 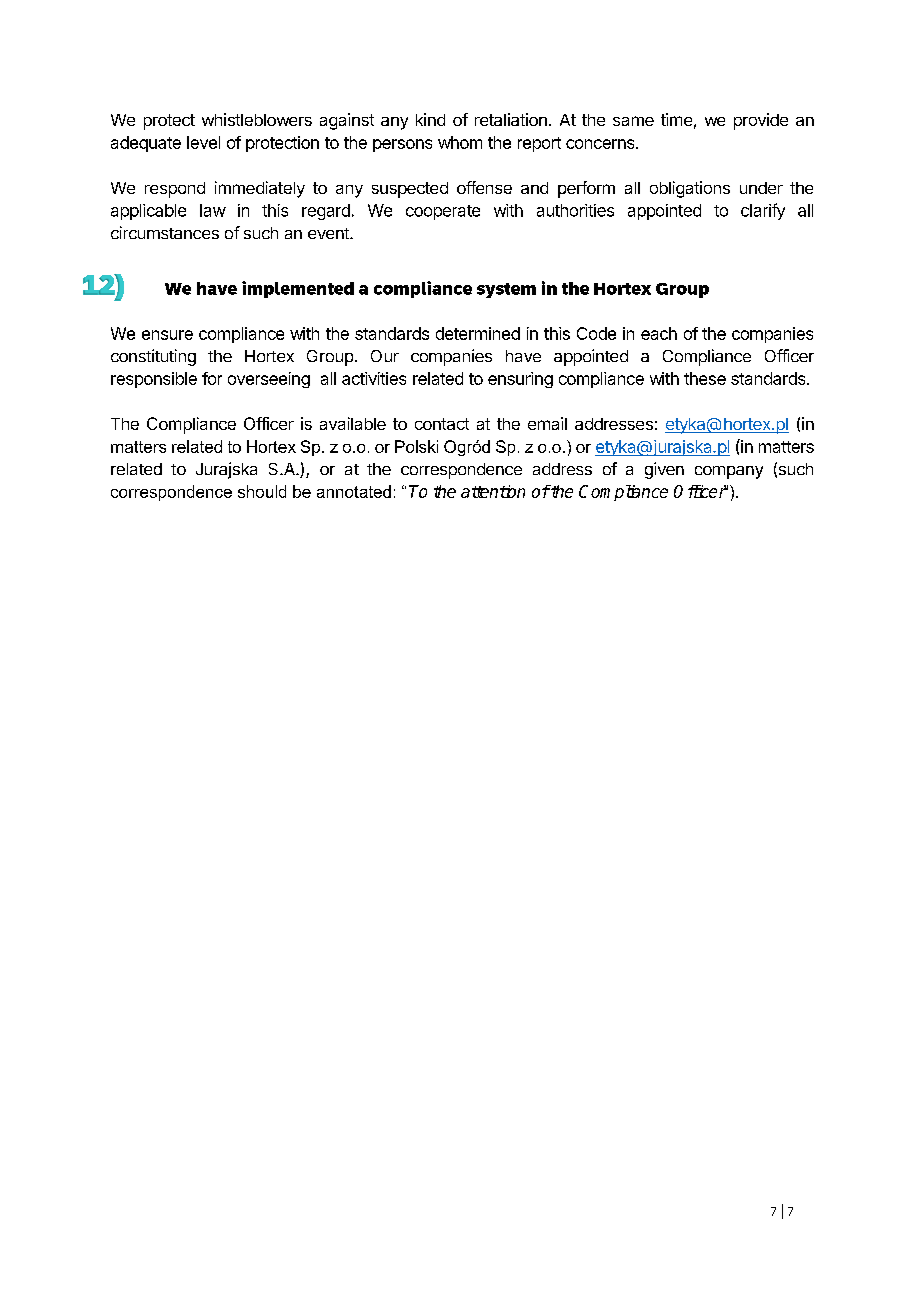 What do you see at coordinates (165, 232) in the screenshot?
I see `circumstances` at bounding box center [165, 232].
